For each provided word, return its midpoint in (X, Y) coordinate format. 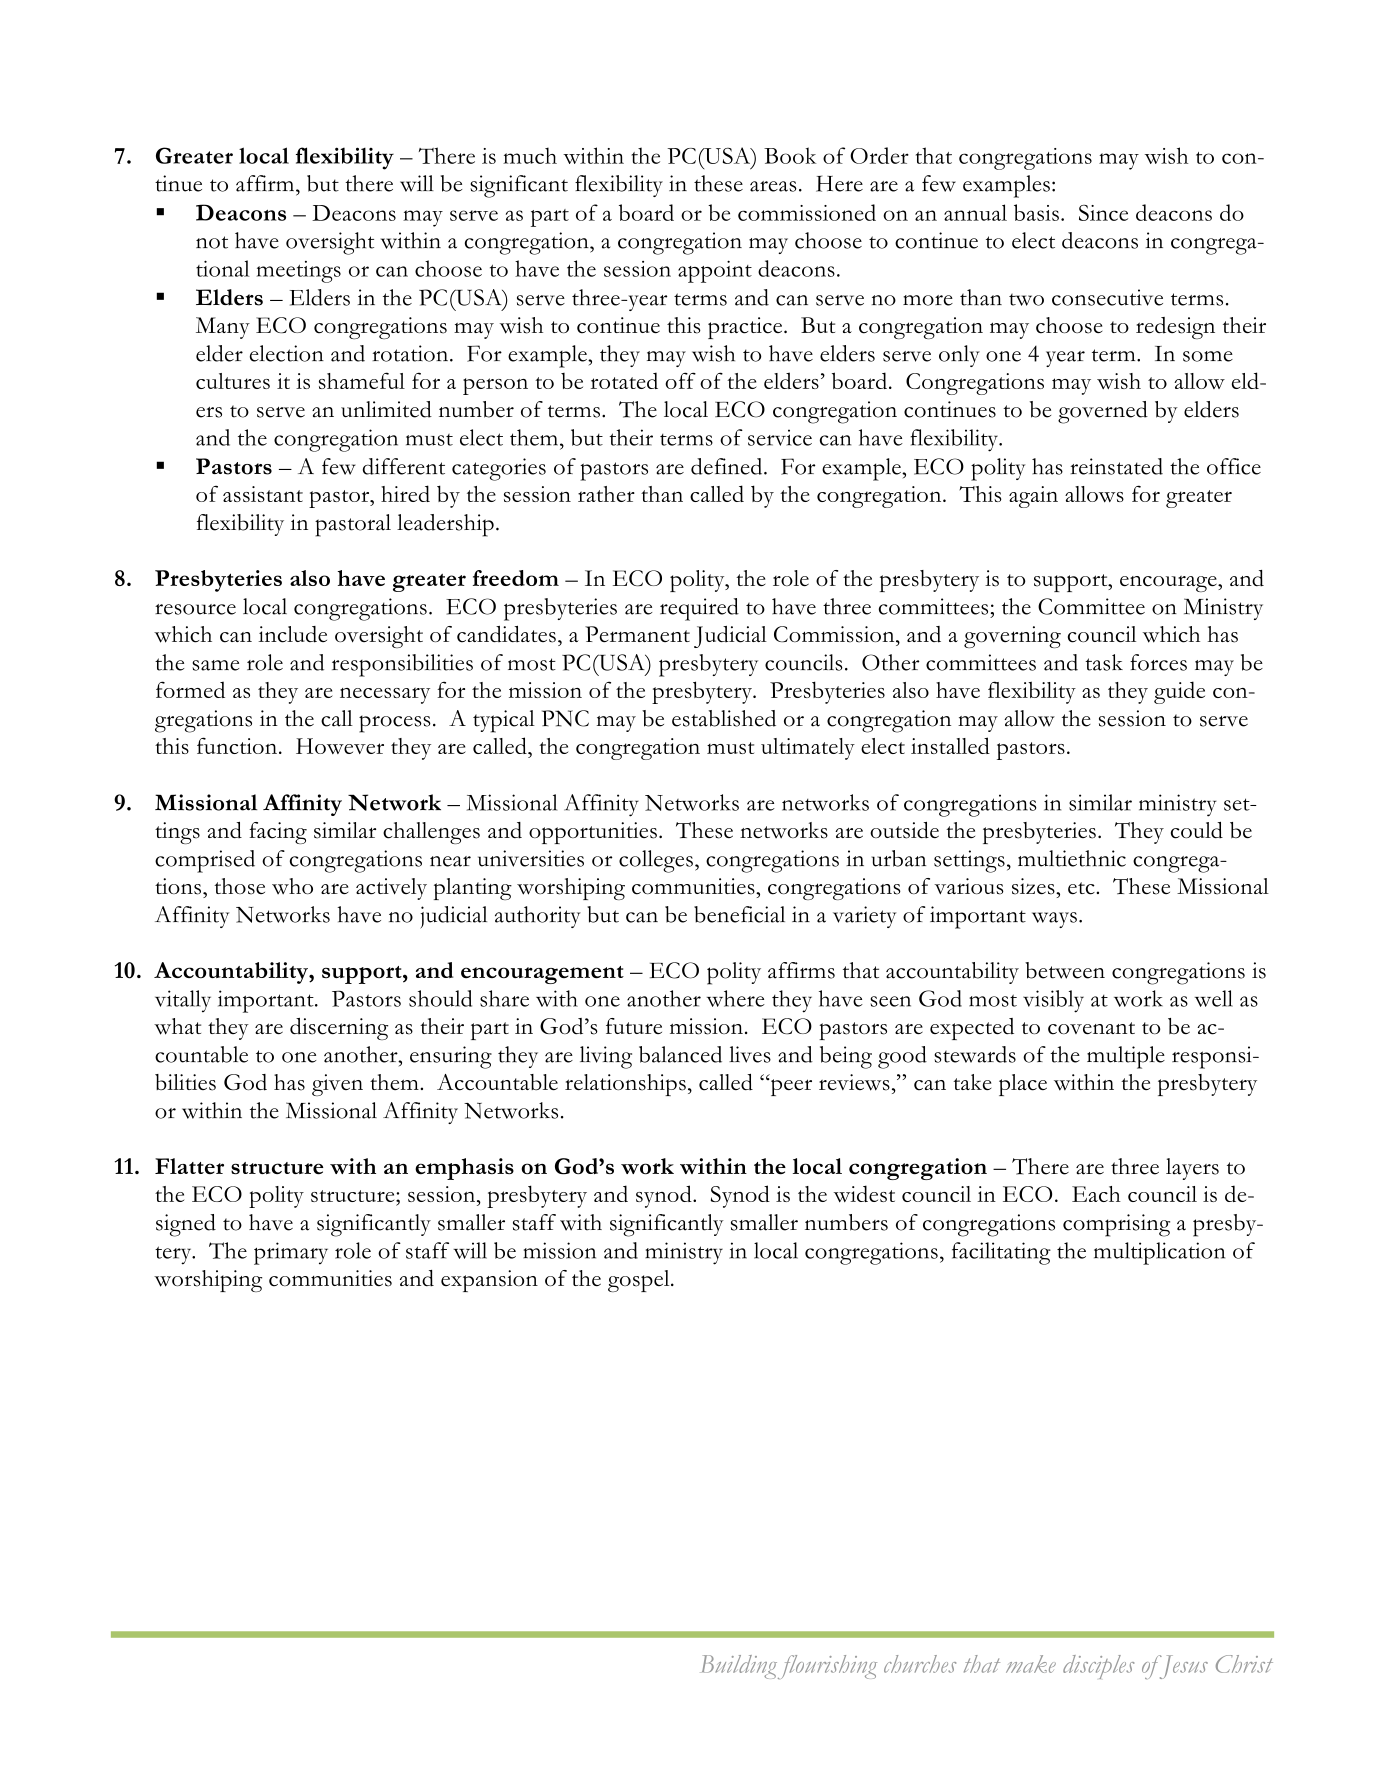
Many (223, 328)
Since (1103, 213)
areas (773, 186)
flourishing (827, 1667)
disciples (1098, 1667)
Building (738, 1667)
